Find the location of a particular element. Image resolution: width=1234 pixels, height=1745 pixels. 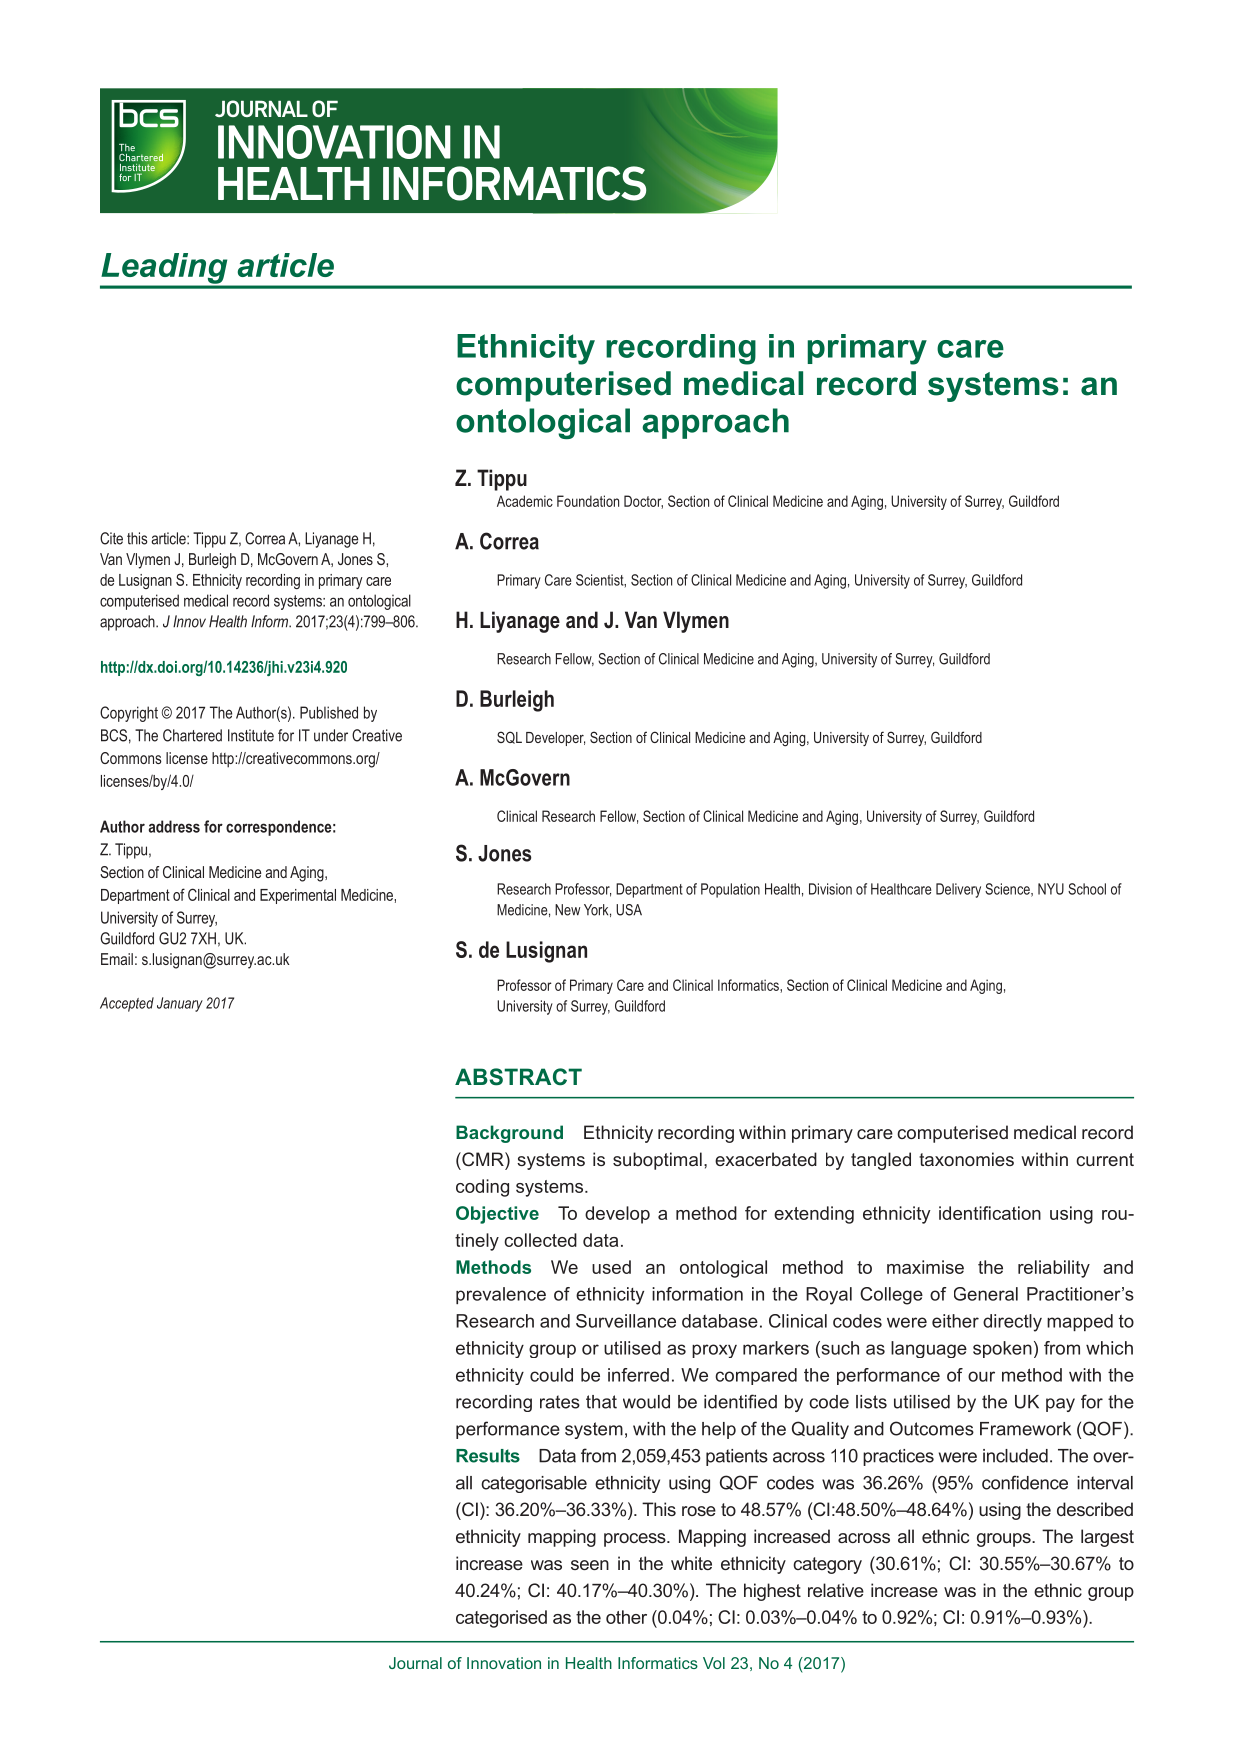

Delivery is located at coordinates (958, 890).
